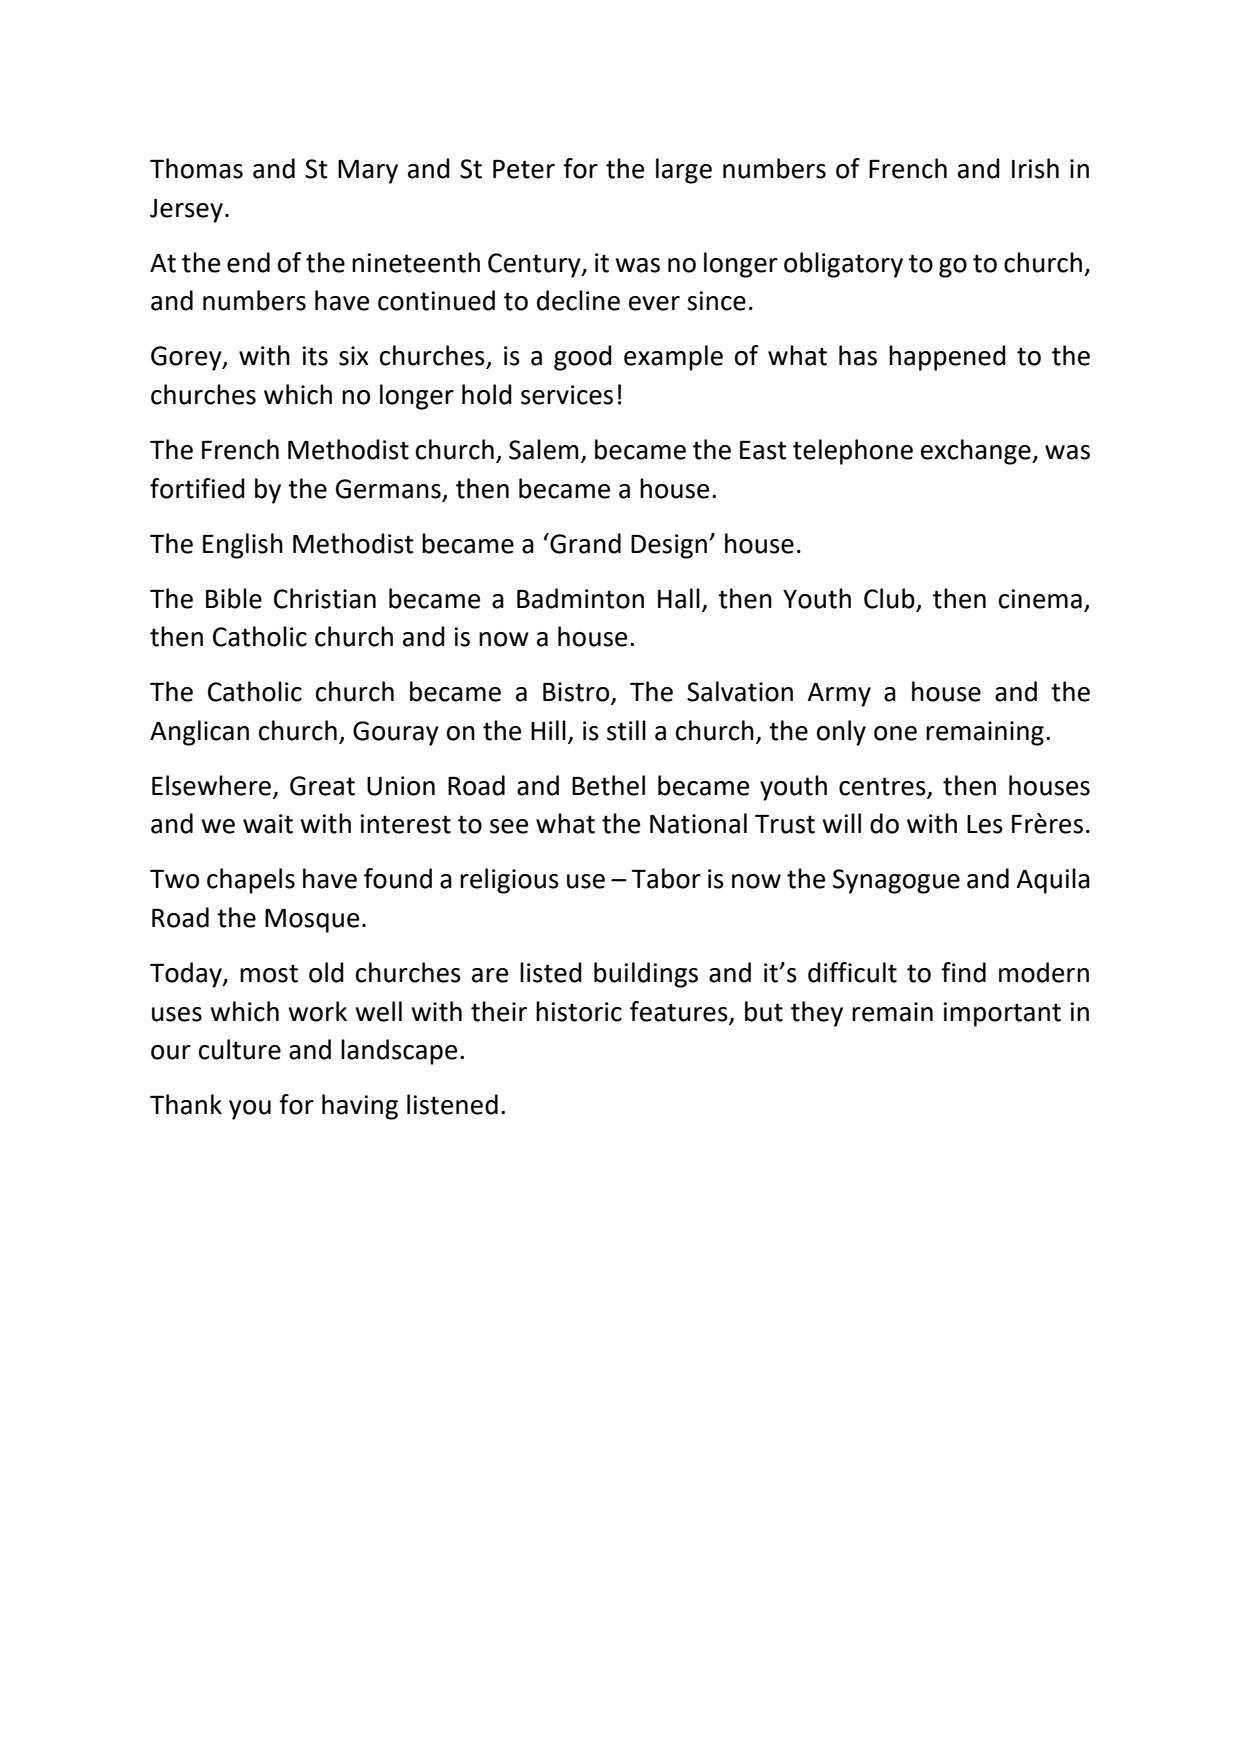 The image size is (1241, 1756). What do you see at coordinates (186, 211) in the screenshot?
I see `Jersey` at bounding box center [186, 211].
